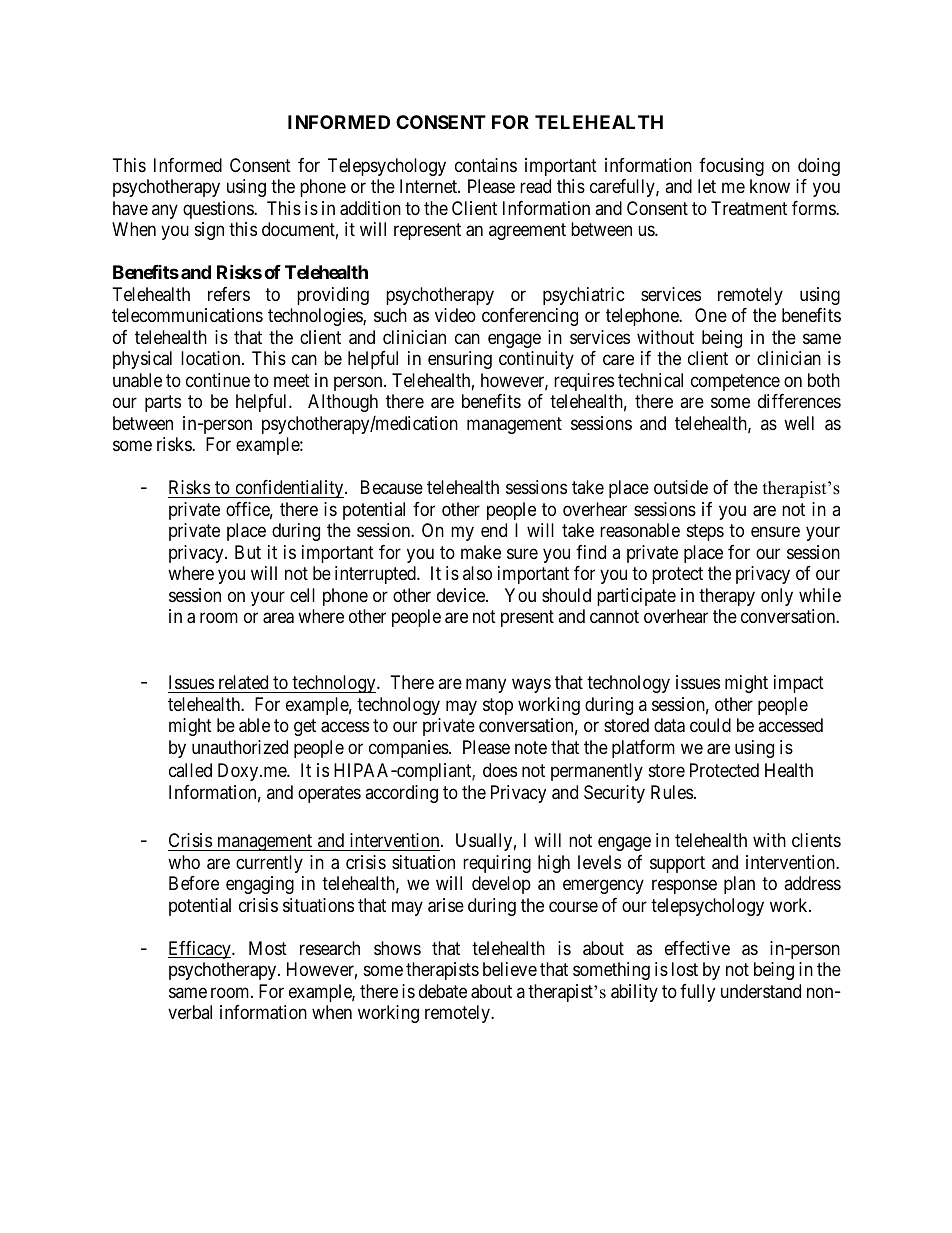  Describe the element at coordinates (219, 210) in the page. I see `questions` at that location.
